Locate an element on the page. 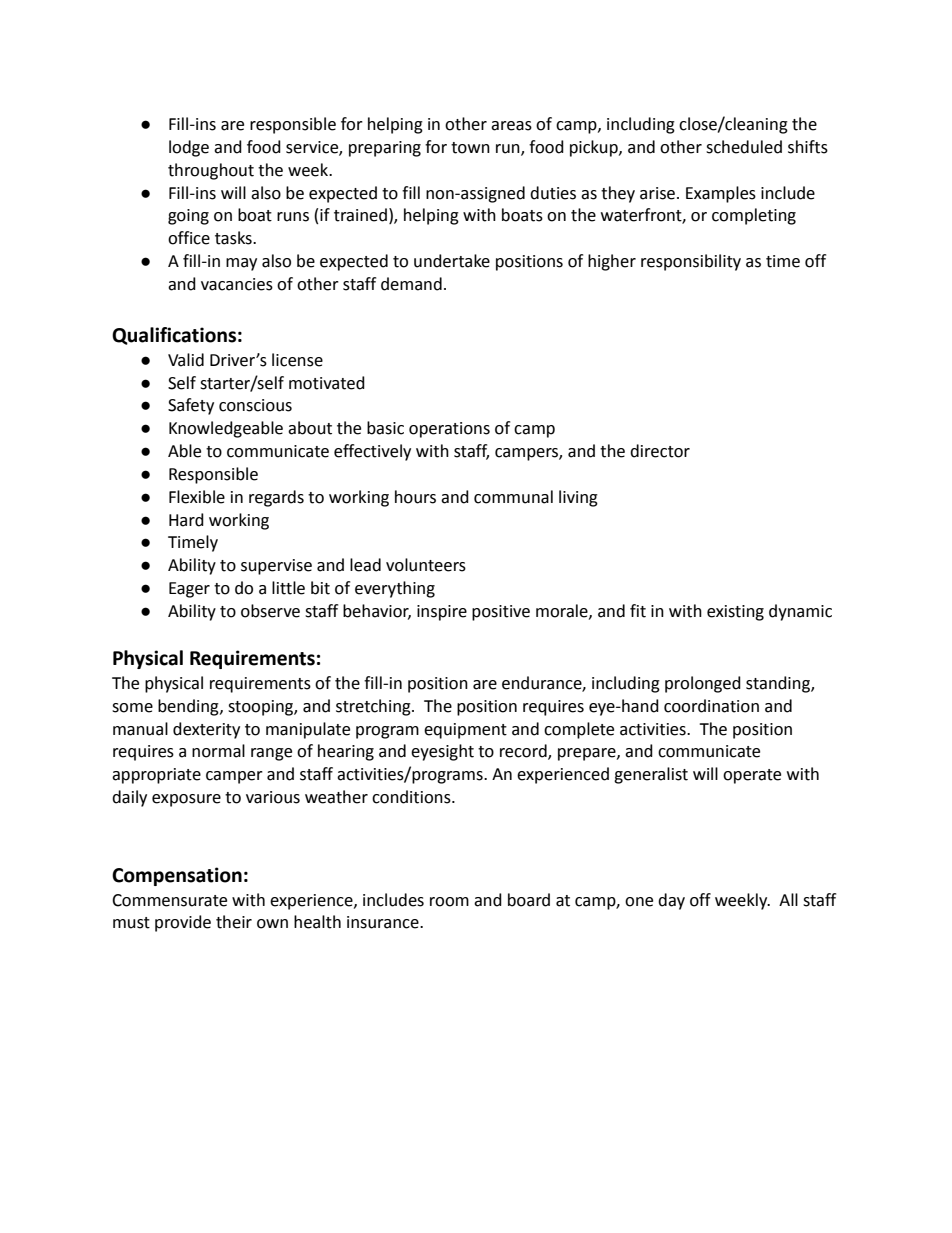 This document has height=1233, width=952. communal is located at coordinates (513, 497).
